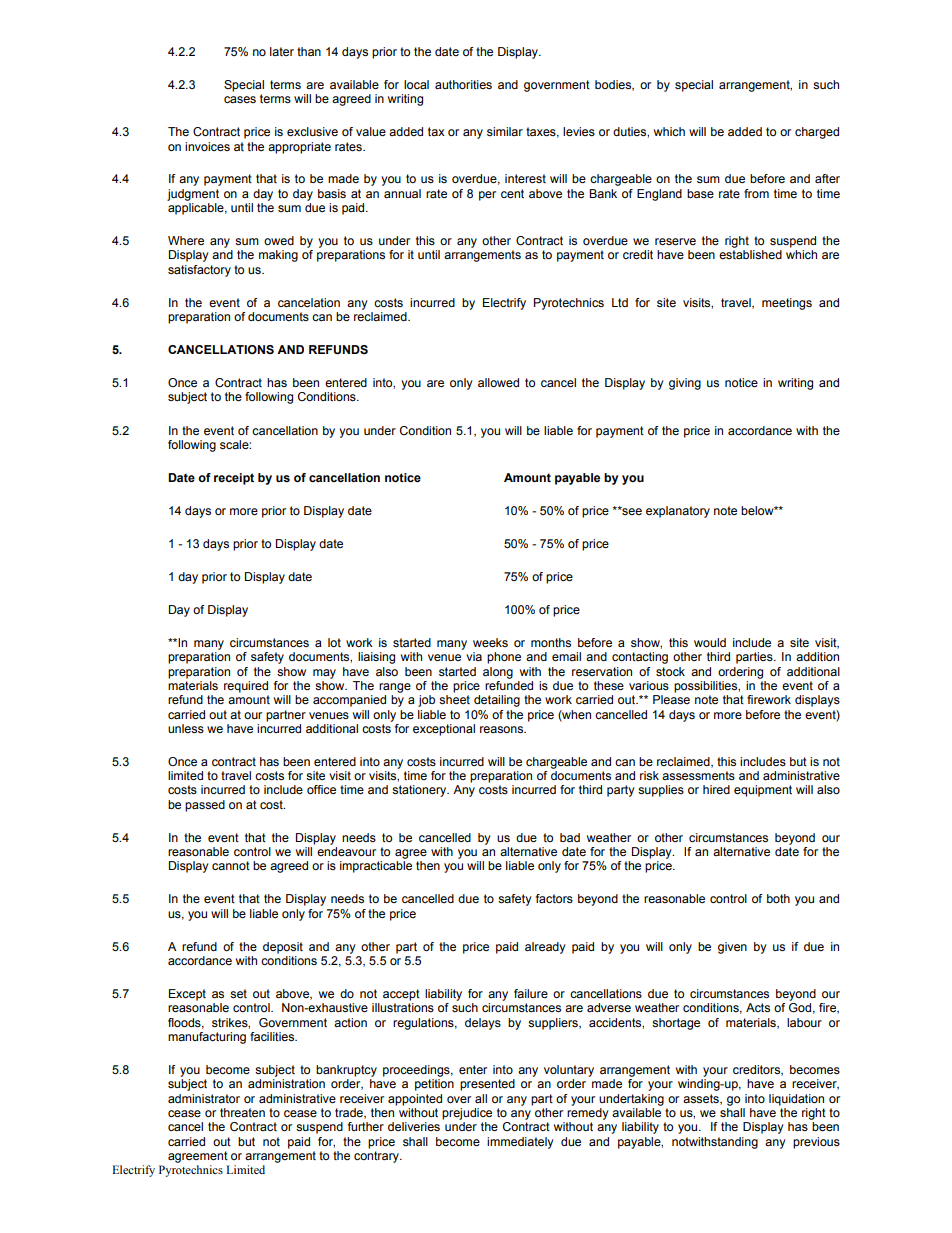 Image resolution: width=952 pixels, height=1233 pixels. I want to click on equipment, so click(763, 791).
